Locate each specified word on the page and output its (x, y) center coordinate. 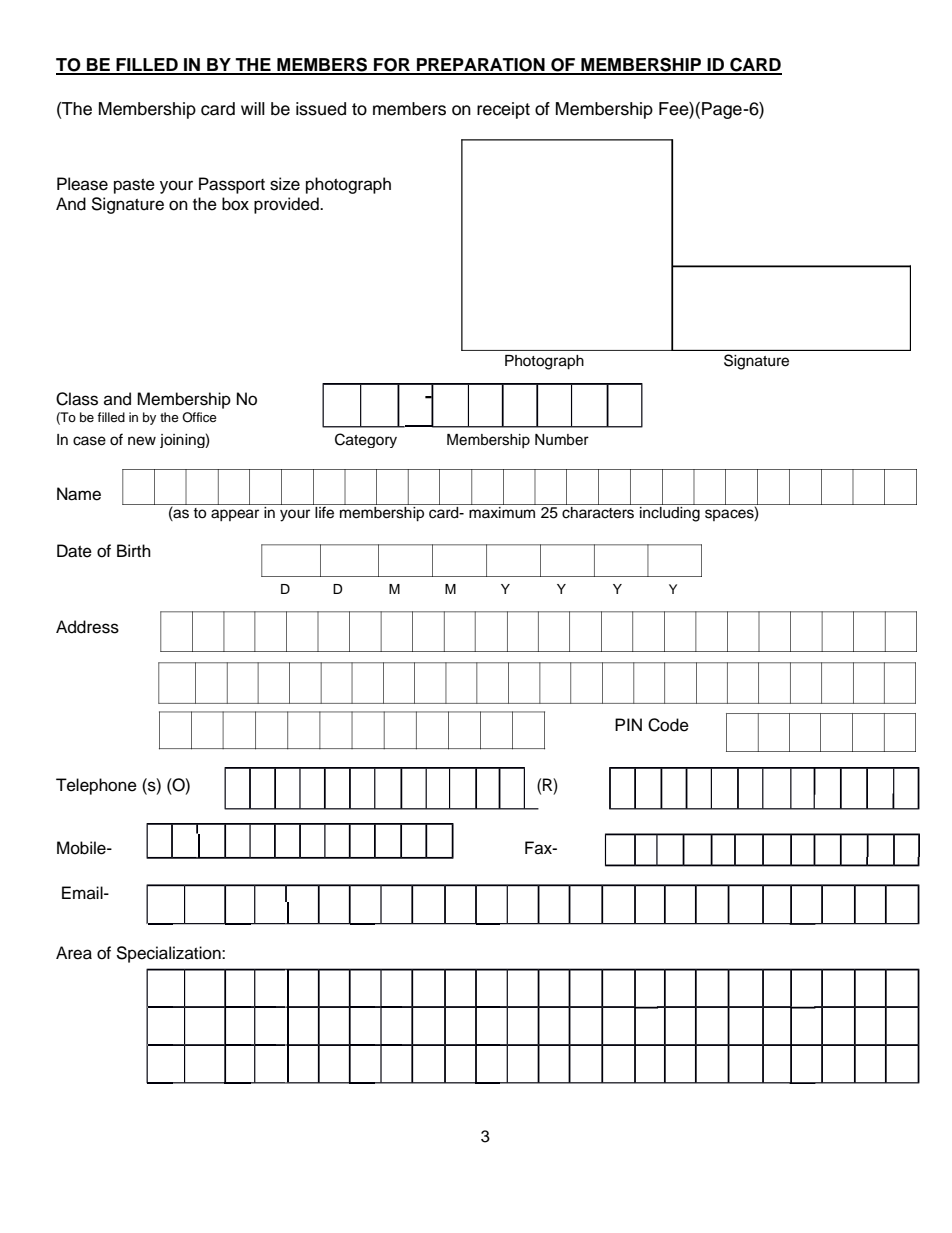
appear (235, 515)
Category (366, 440)
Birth (134, 550)
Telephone (96, 786)
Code (668, 725)
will (253, 108)
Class (77, 399)
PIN (628, 724)
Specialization (169, 954)
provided (287, 205)
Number (562, 440)
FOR (392, 66)
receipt (503, 110)
